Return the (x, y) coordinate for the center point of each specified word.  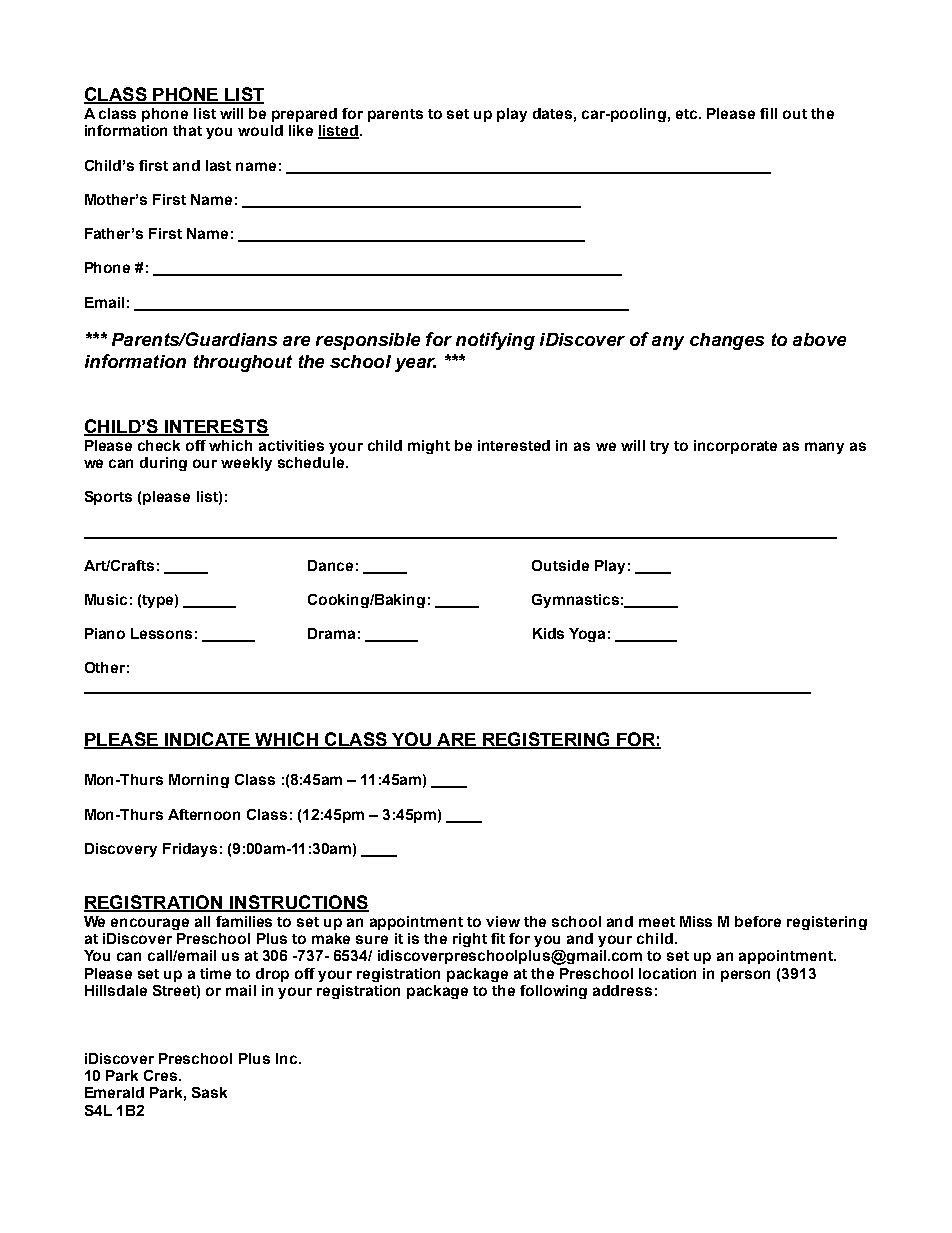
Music (106, 599)
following (553, 992)
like (301, 130)
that (187, 130)
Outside (560, 565)
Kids (548, 633)
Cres (162, 1075)
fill (768, 113)
